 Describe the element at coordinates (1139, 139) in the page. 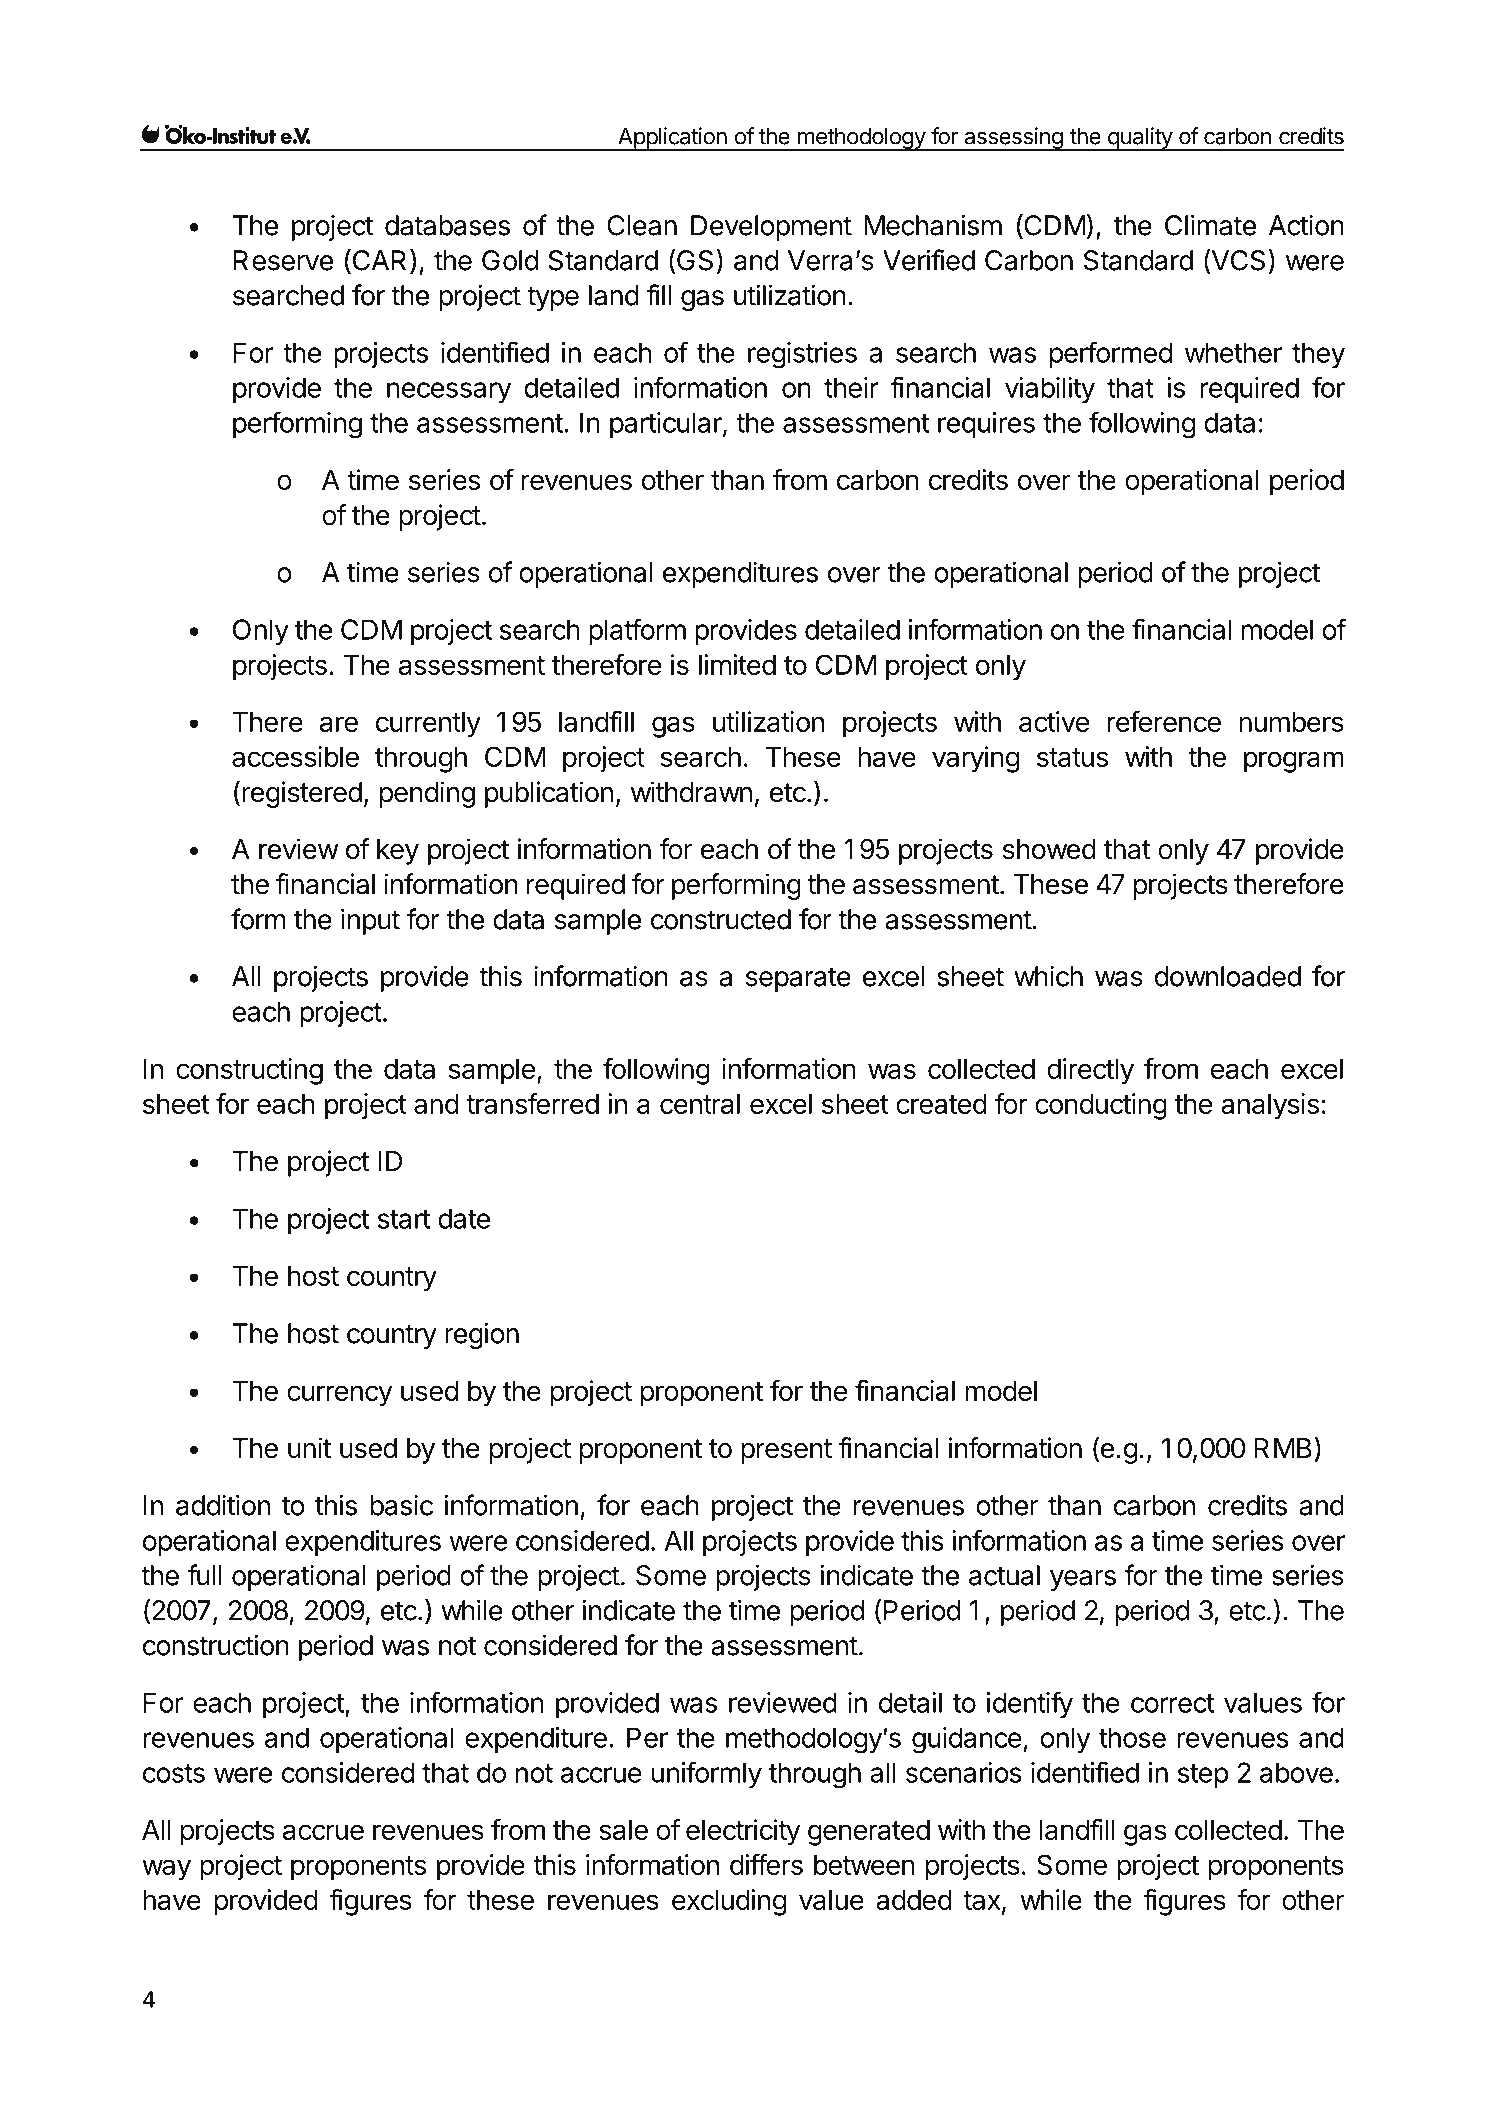

I see `quality` at that location.
